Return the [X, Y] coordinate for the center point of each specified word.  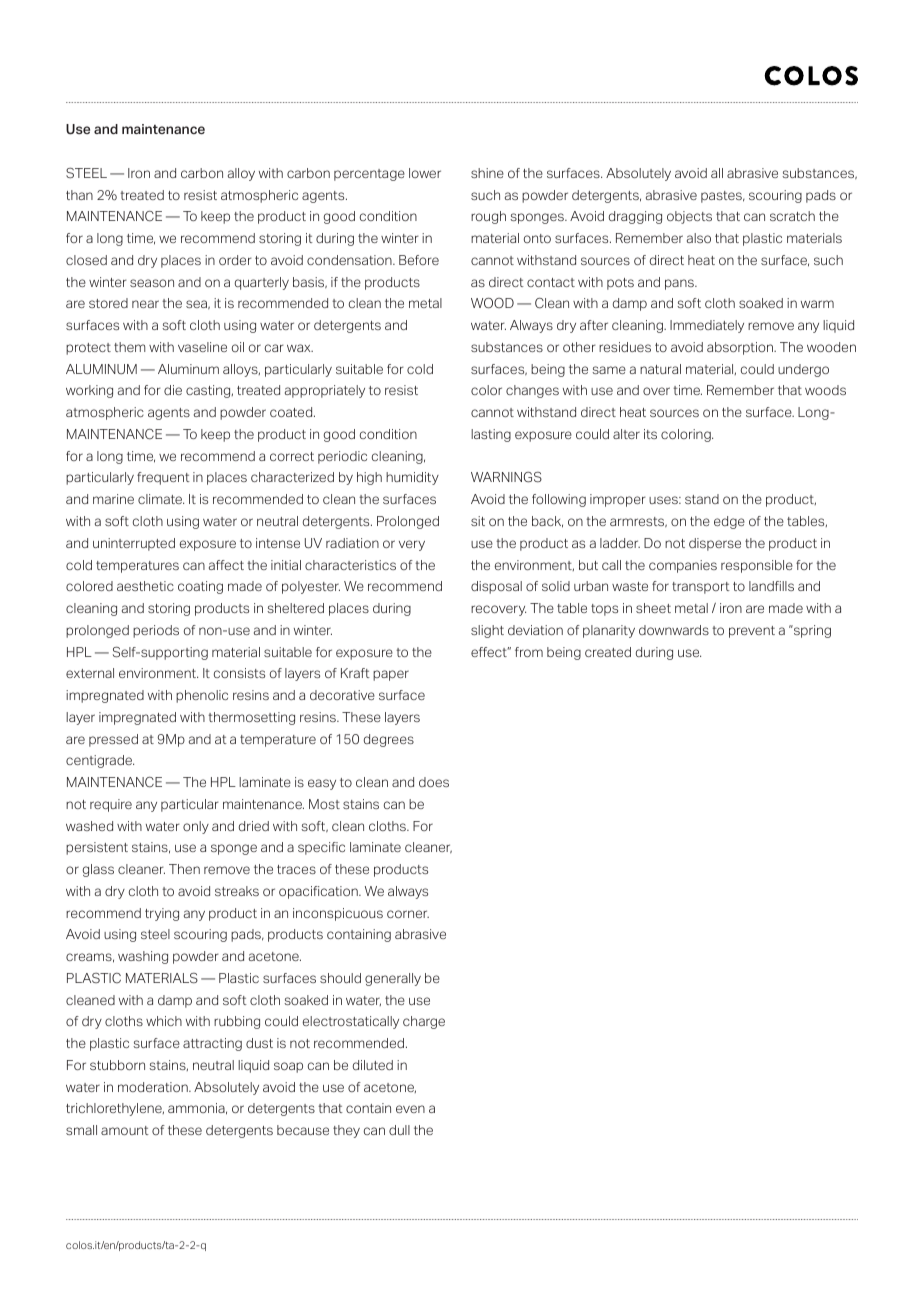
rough [488, 217]
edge [729, 522]
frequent [163, 478]
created [608, 652]
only [196, 827]
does [434, 782]
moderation [154, 1087]
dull [399, 1130]
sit [478, 521]
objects [689, 217]
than [79, 195]
